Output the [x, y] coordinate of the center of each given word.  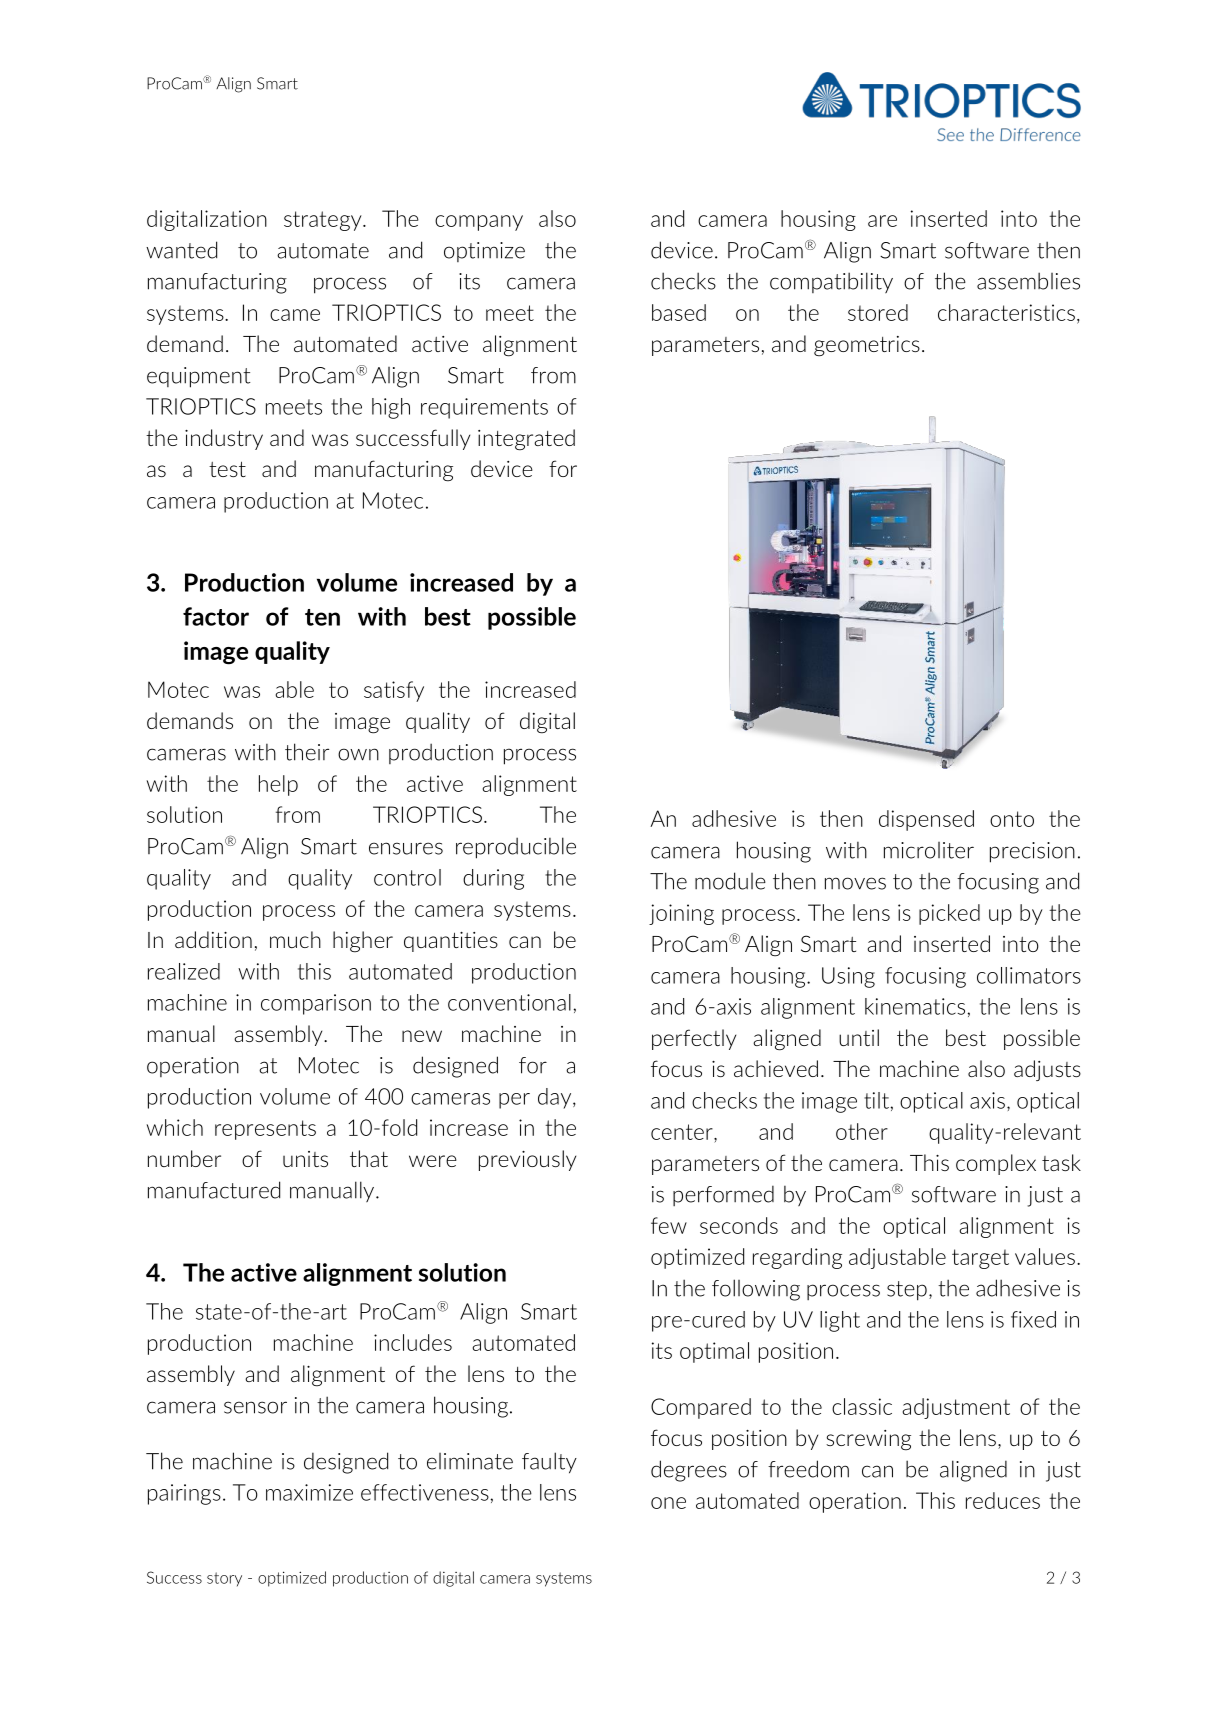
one [668, 1503]
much [295, 939]
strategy [324, 221]
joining [681, 914]
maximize [309, 1492]
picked [949, 914]
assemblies [1028, 281]
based [679, 312]
